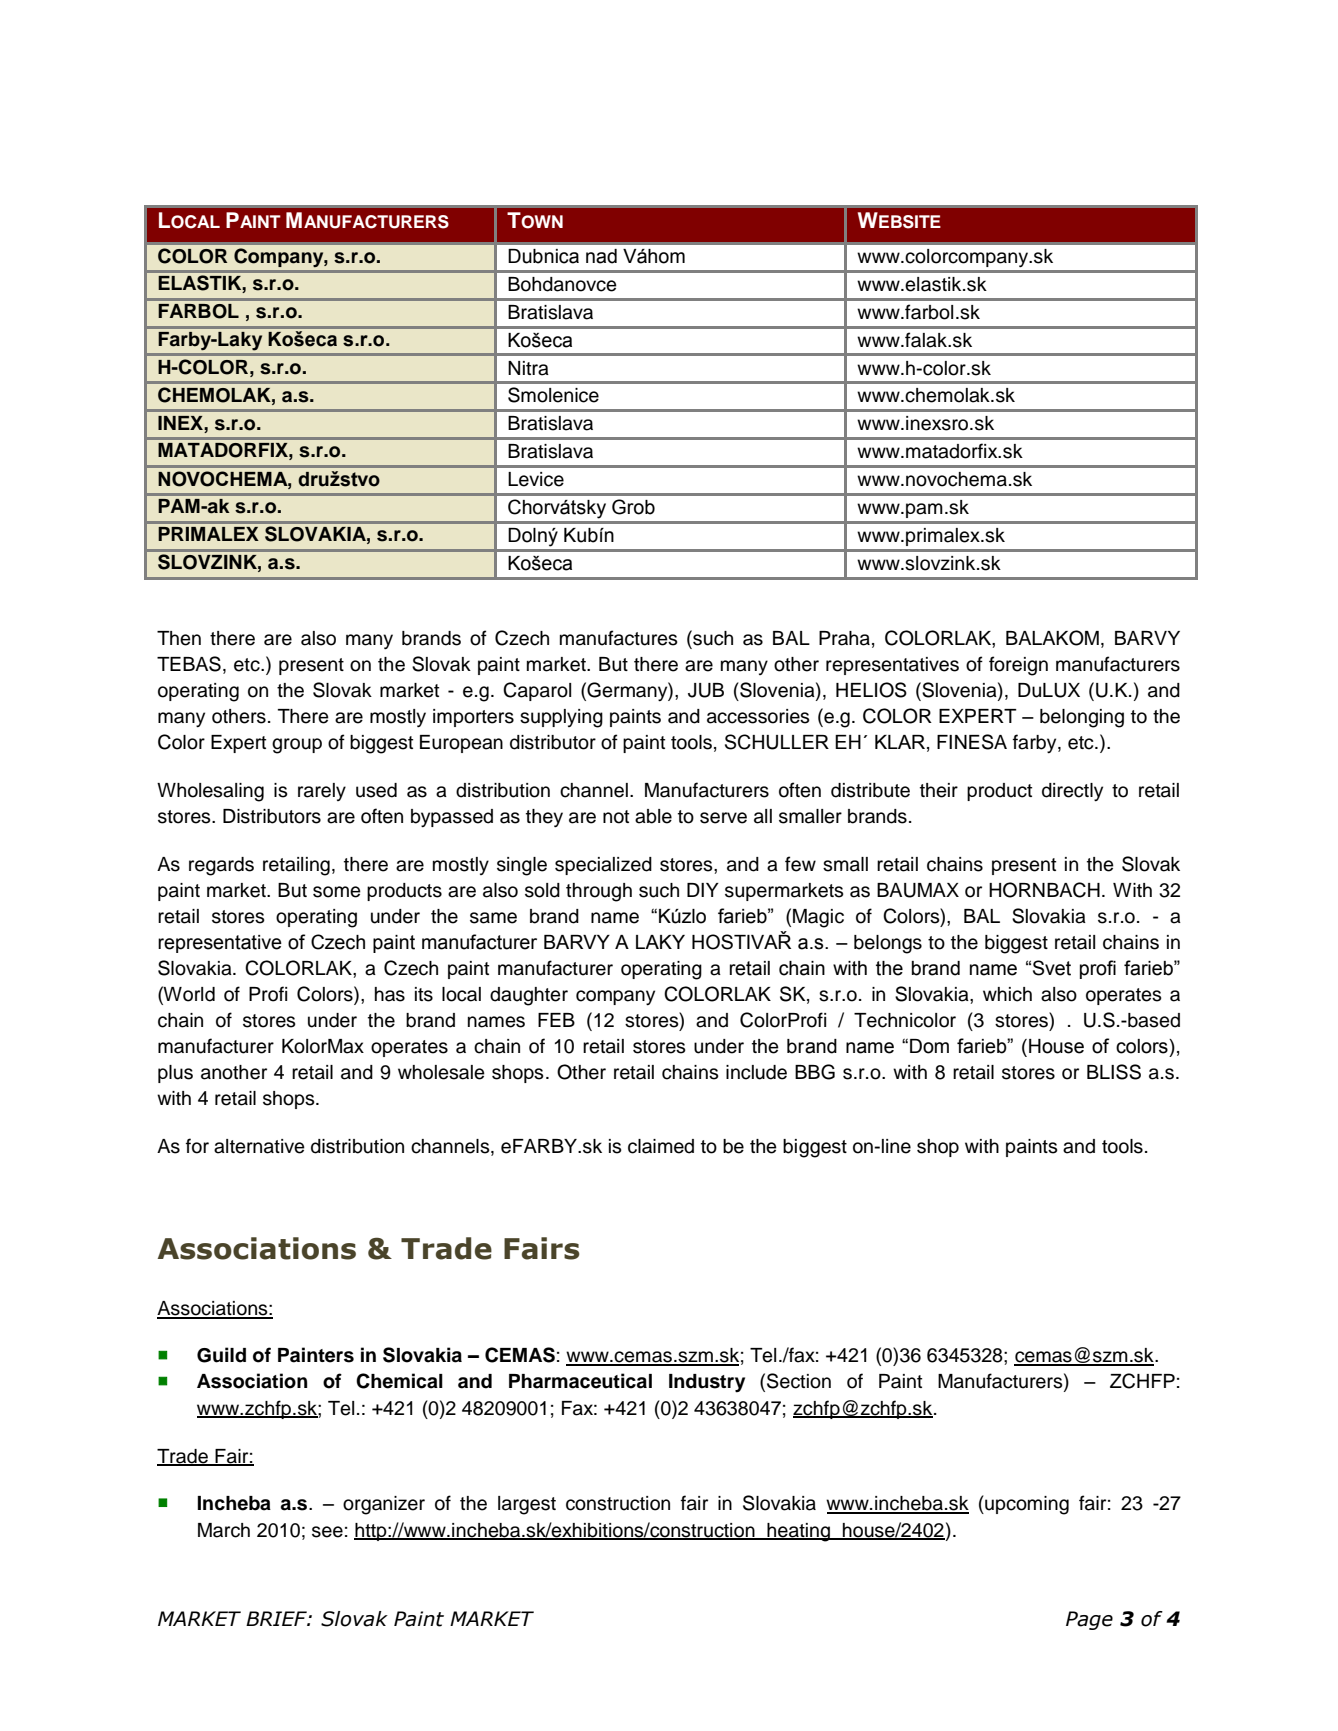  Describe the element at coordinates (601, 256) in the document. I see `nad` at that location.
